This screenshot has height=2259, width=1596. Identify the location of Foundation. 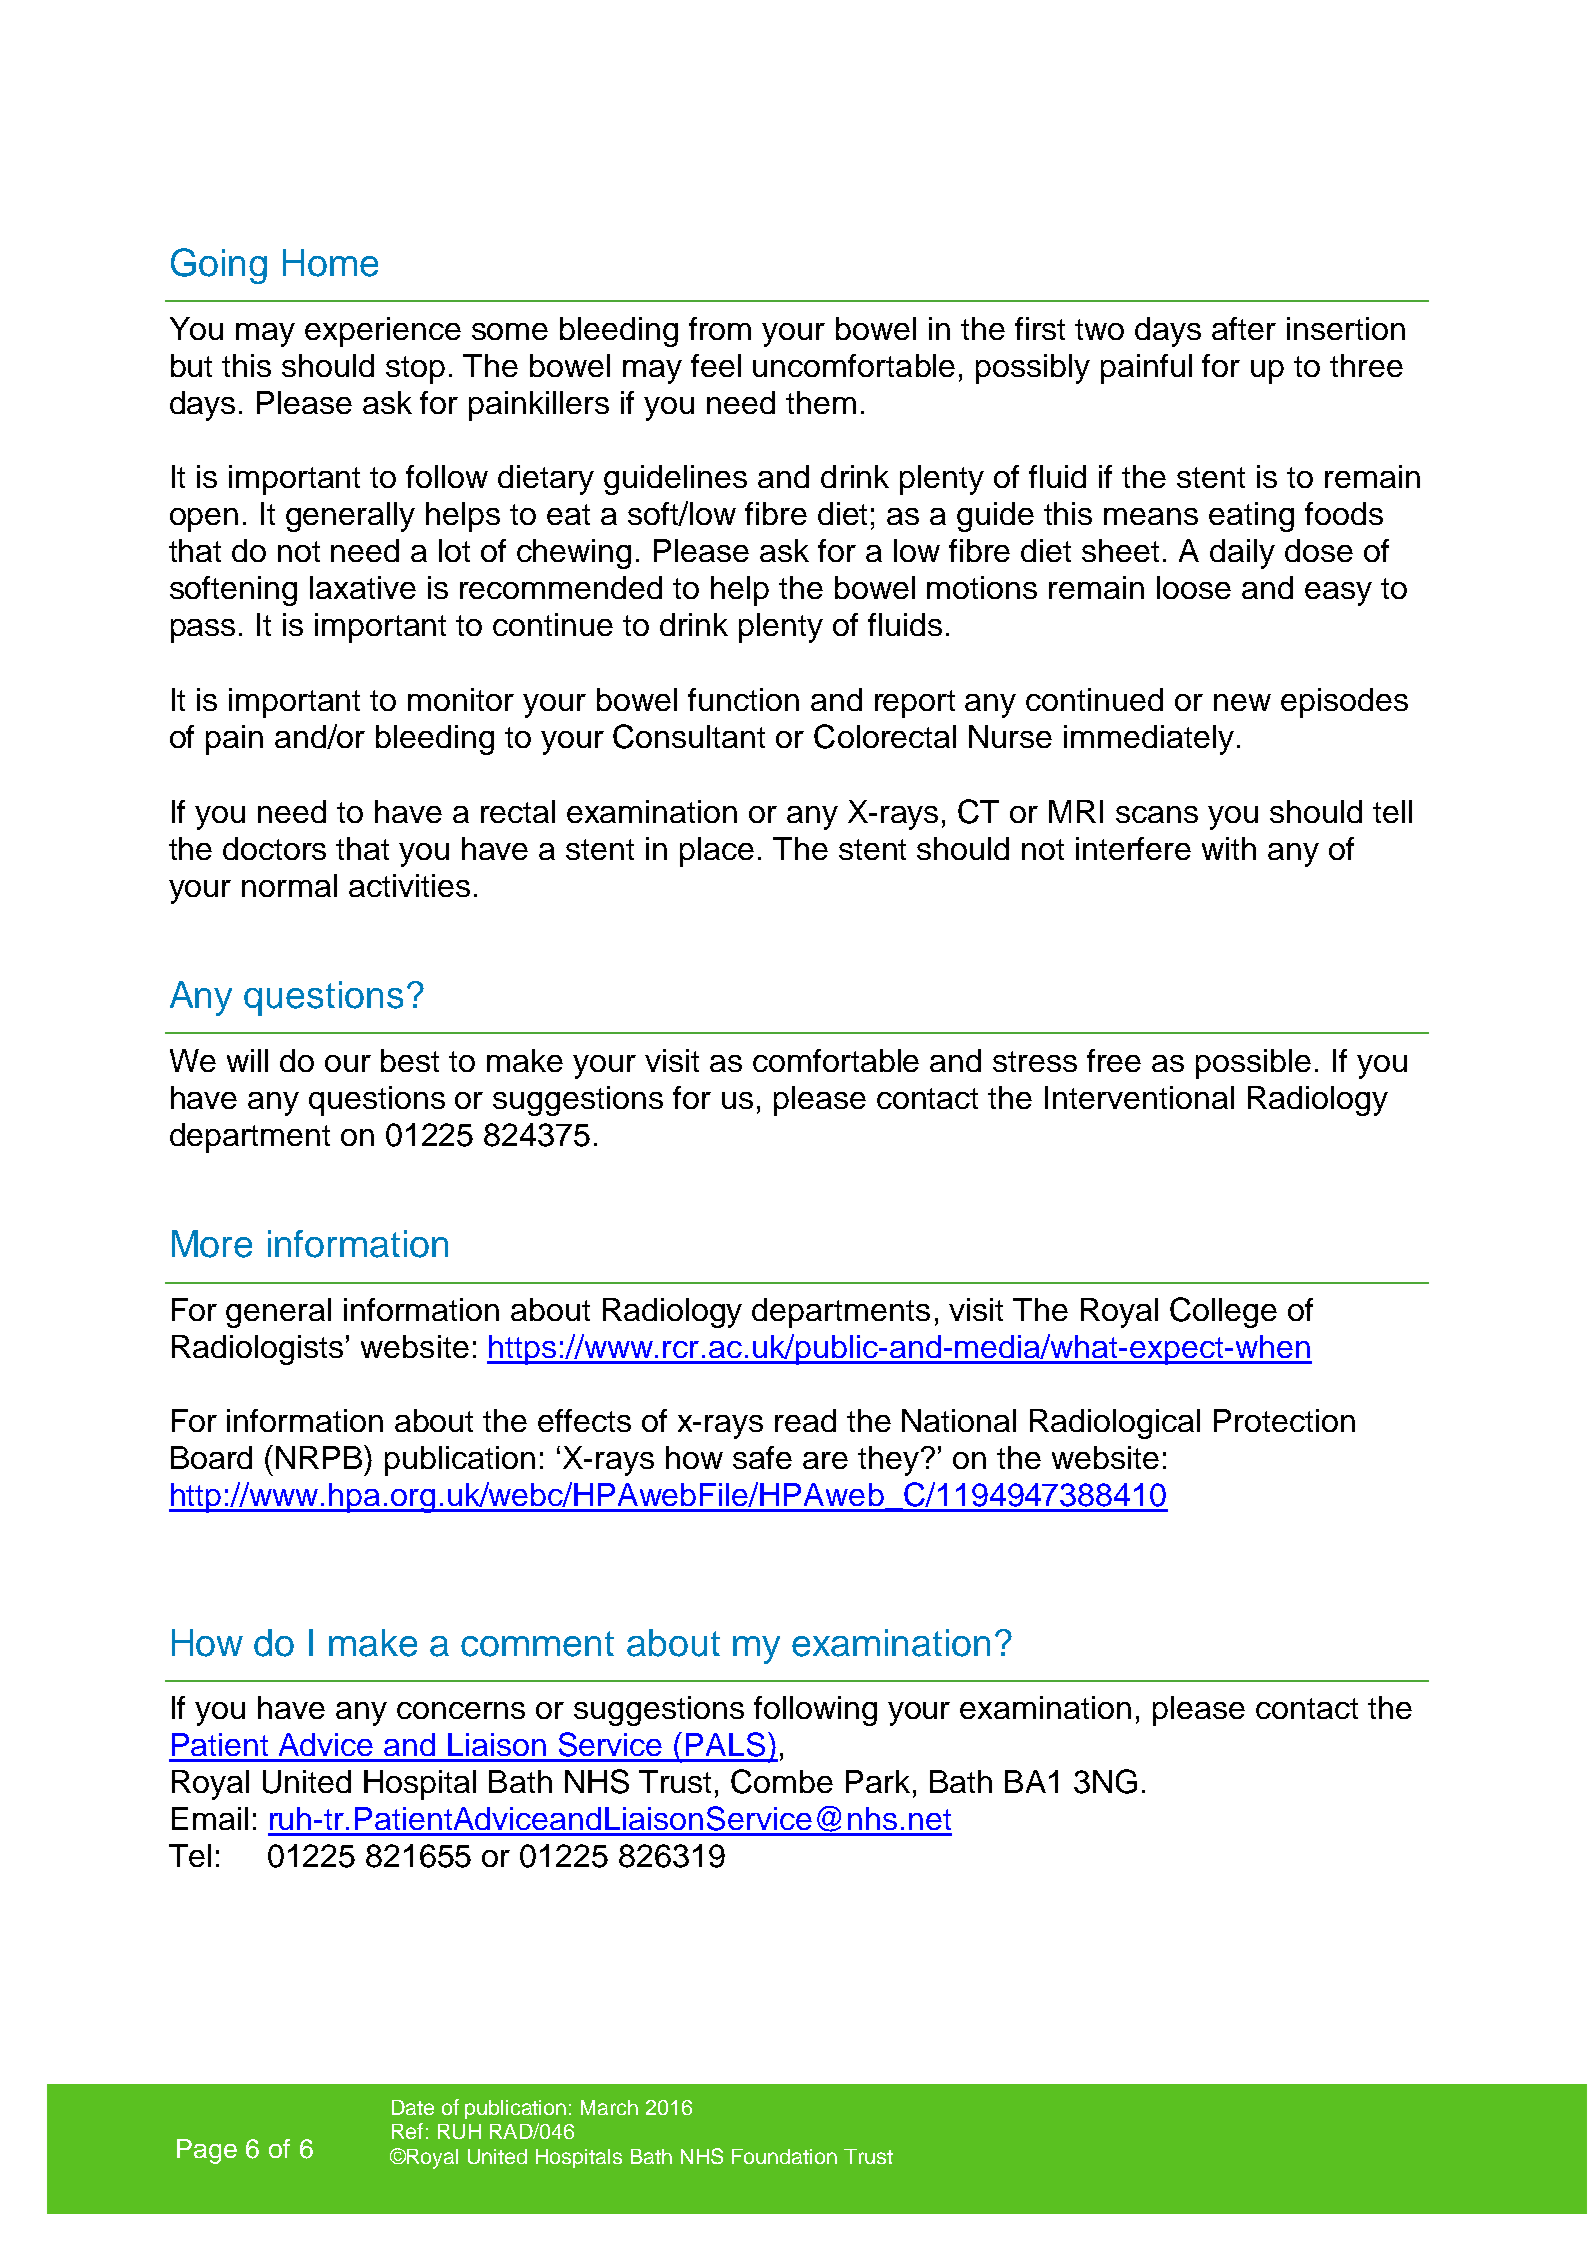
(784, 2156).
